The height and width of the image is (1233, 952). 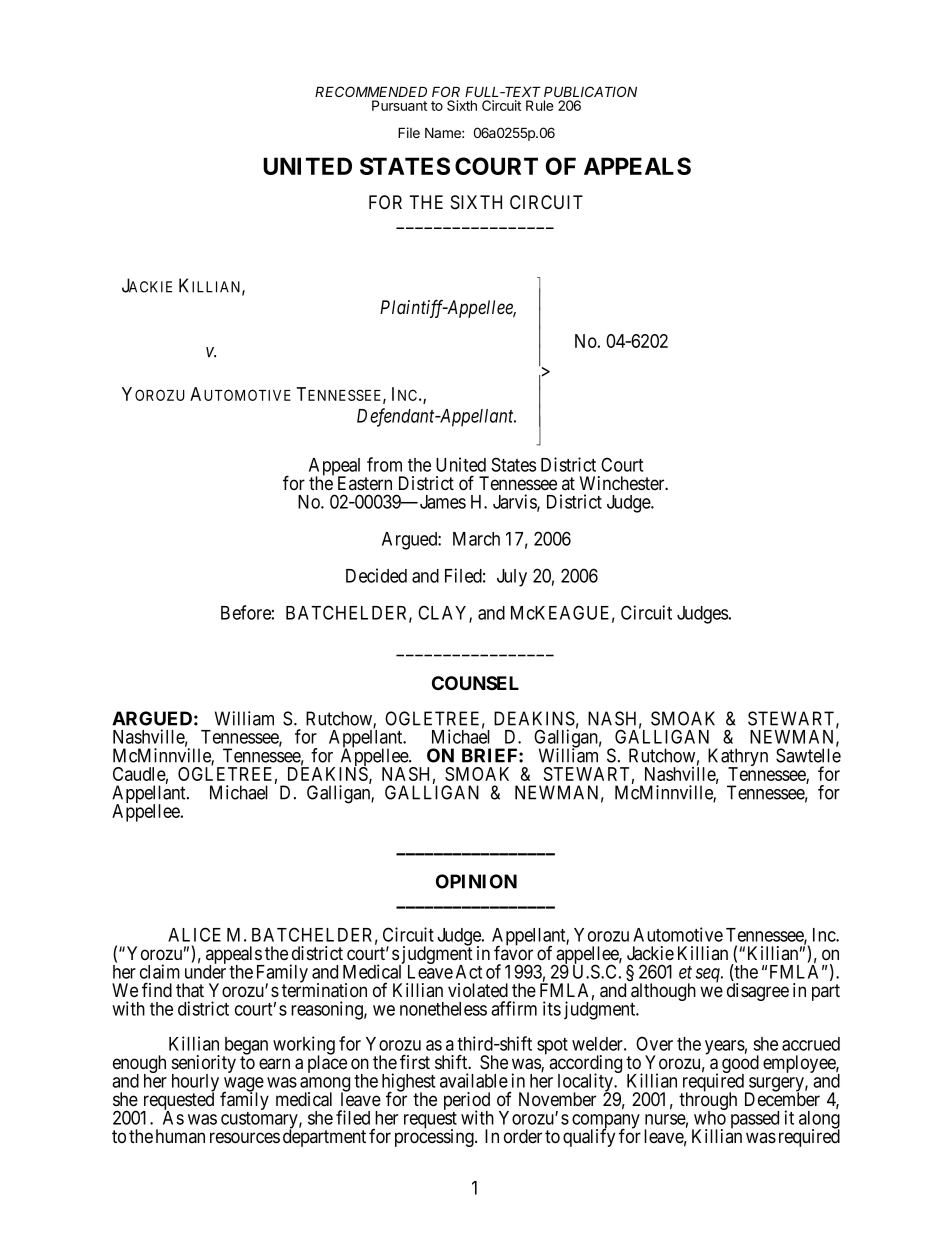 I want to click on Rule, so click(x=540, y=105).
